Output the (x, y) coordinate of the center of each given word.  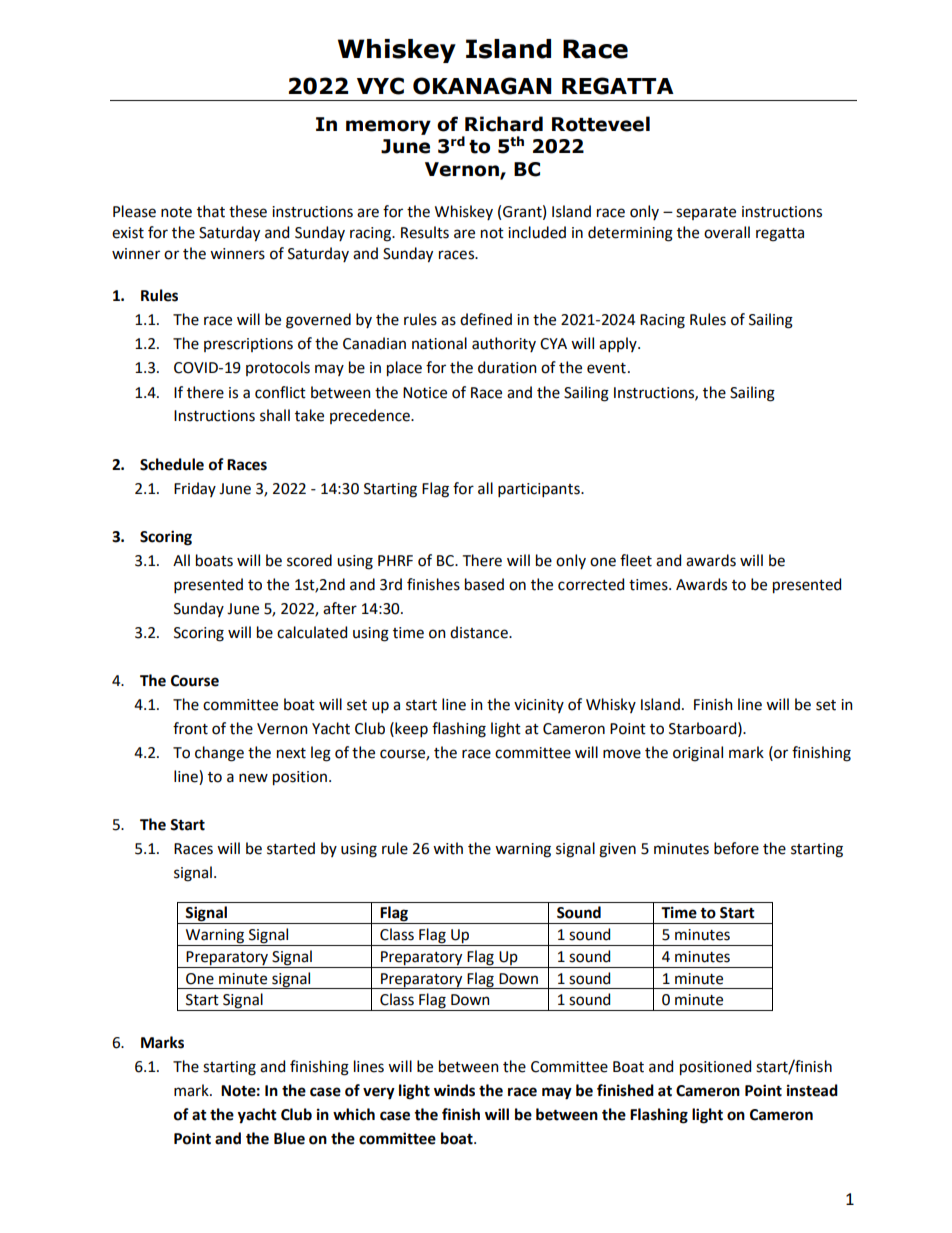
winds (454, 1090)
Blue (289, 1138)
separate (706, 213)
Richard (504, 124)
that (211, 211)
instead (812, 1090)
